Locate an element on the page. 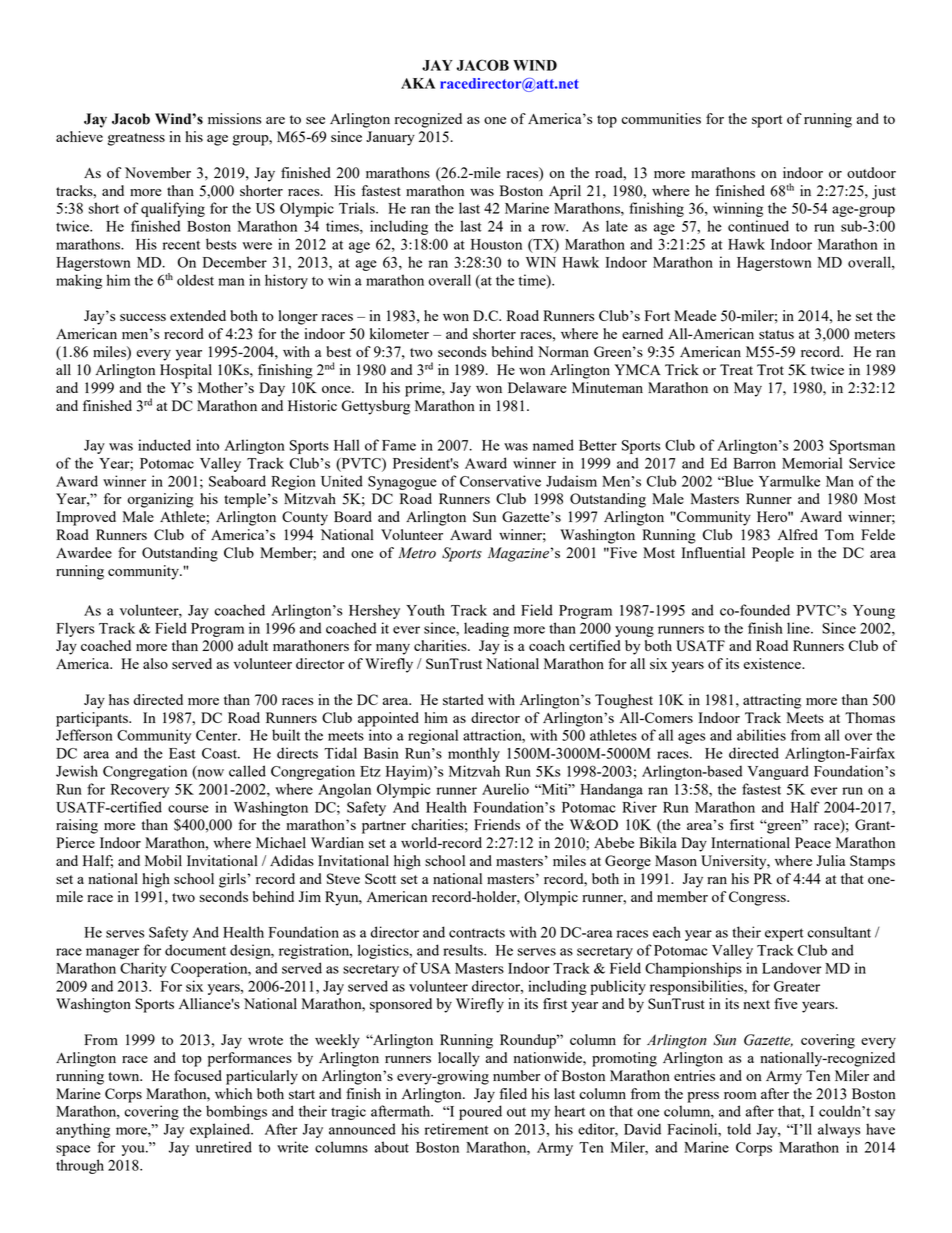 This document has height=1233, width=952. also is located at coordinates (155, 663).
